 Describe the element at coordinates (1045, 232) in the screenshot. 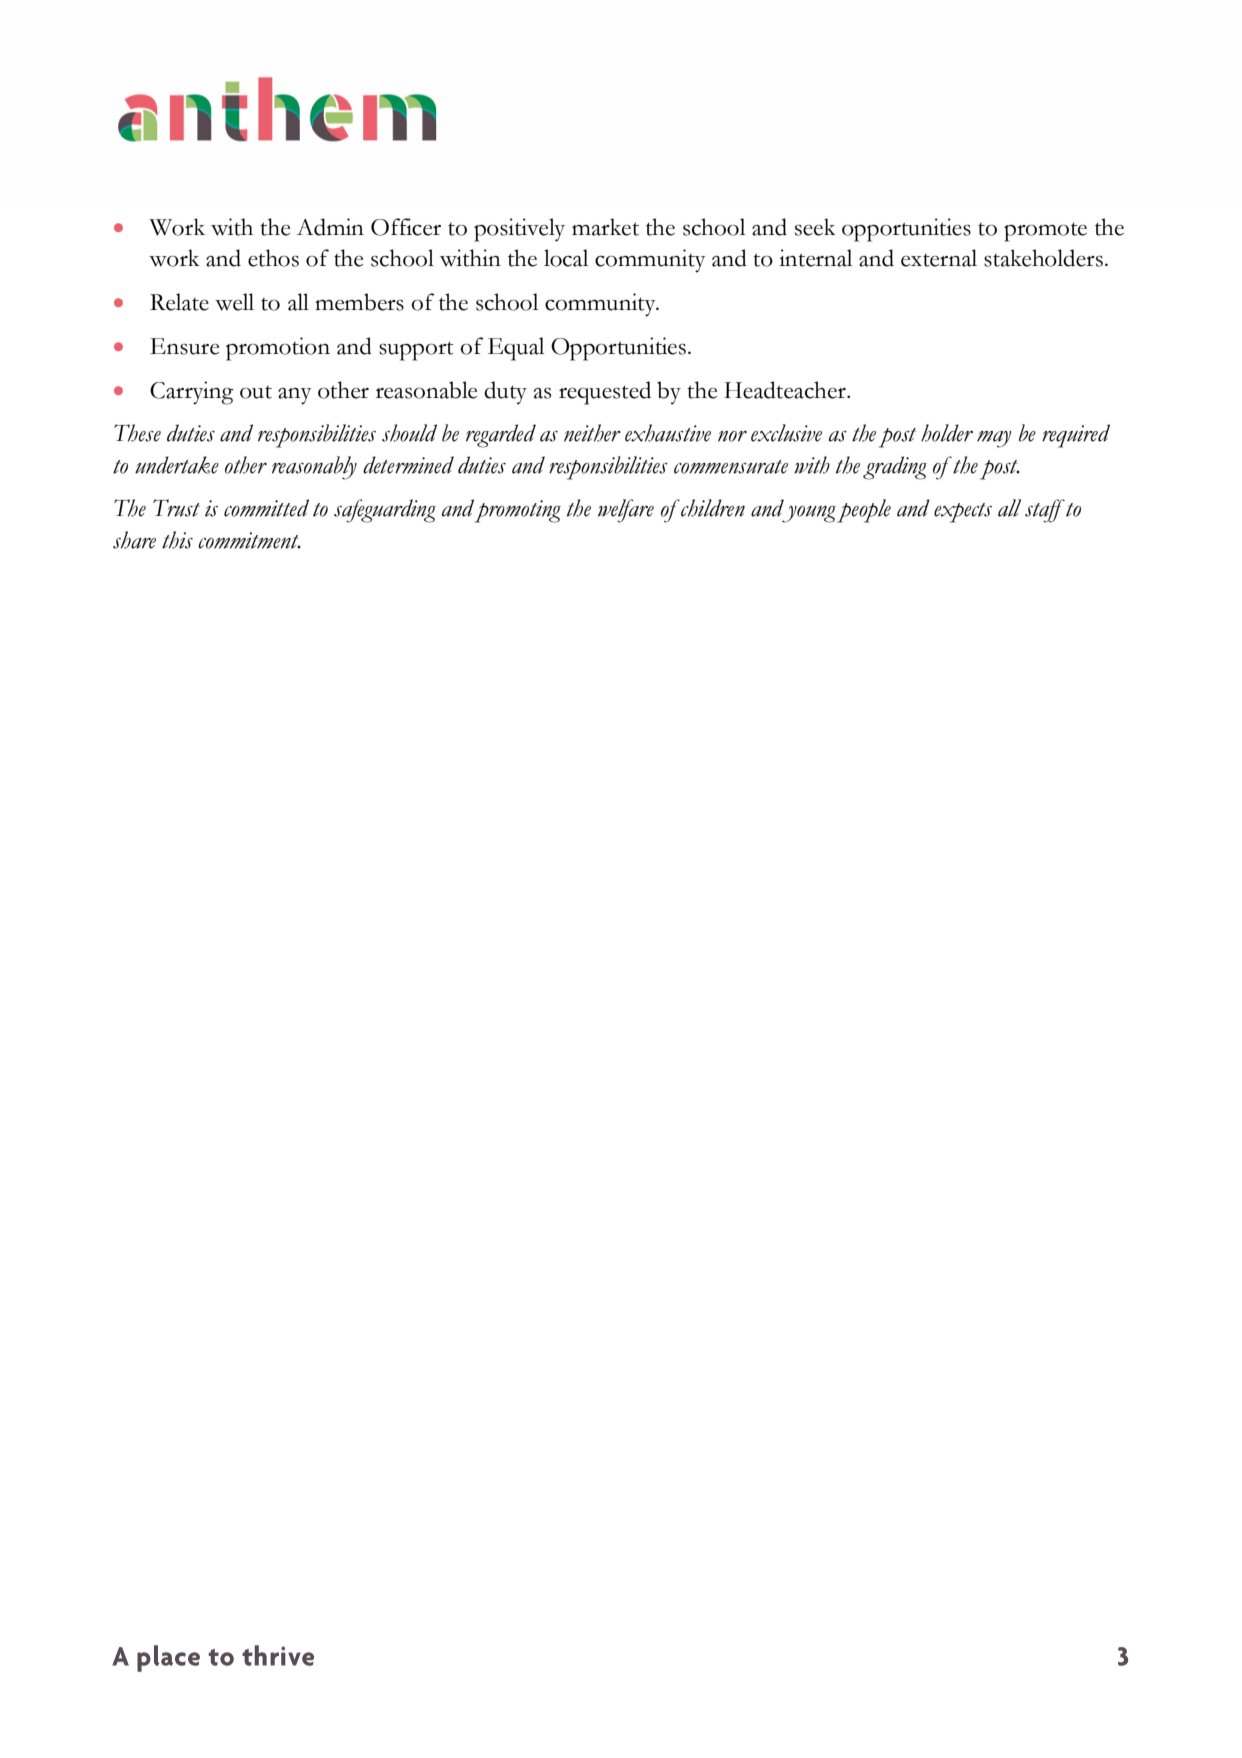

I see `promote` at that location.
